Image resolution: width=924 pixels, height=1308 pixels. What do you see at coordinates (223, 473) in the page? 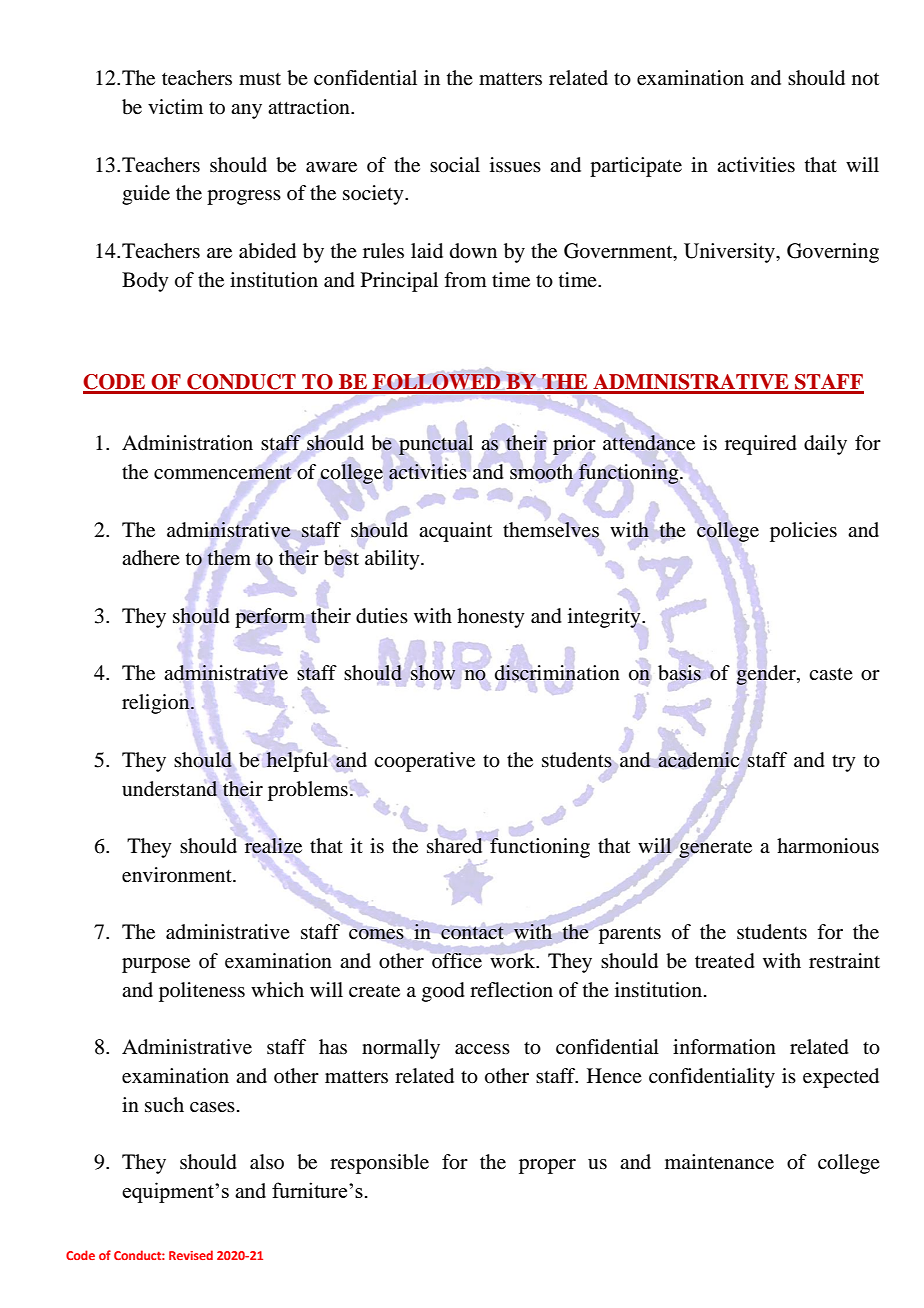
I see `commencement` at bounding box center [223, 473].
